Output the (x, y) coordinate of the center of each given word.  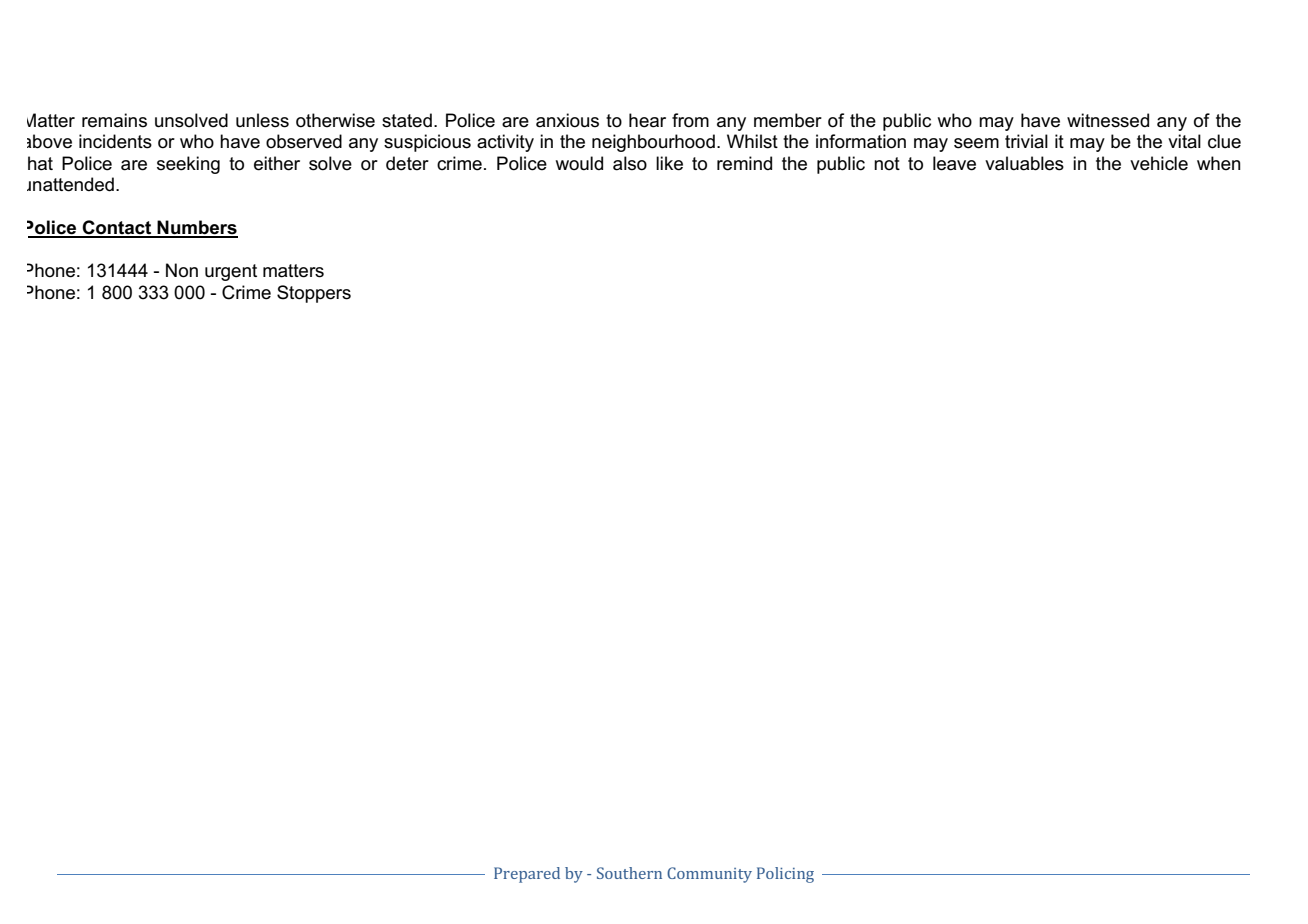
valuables (1024, 163)
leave (954, 163)
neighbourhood (653, 143)
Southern (629, 873)
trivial (1026, 141)
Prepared (527, 875)
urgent (231, 272)
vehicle (1159, 163)
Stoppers (314, 294)
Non (182, 270)
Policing (785, 875)
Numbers (197, 228)
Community (709, 875)
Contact (117, 228)
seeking (188, 165)
